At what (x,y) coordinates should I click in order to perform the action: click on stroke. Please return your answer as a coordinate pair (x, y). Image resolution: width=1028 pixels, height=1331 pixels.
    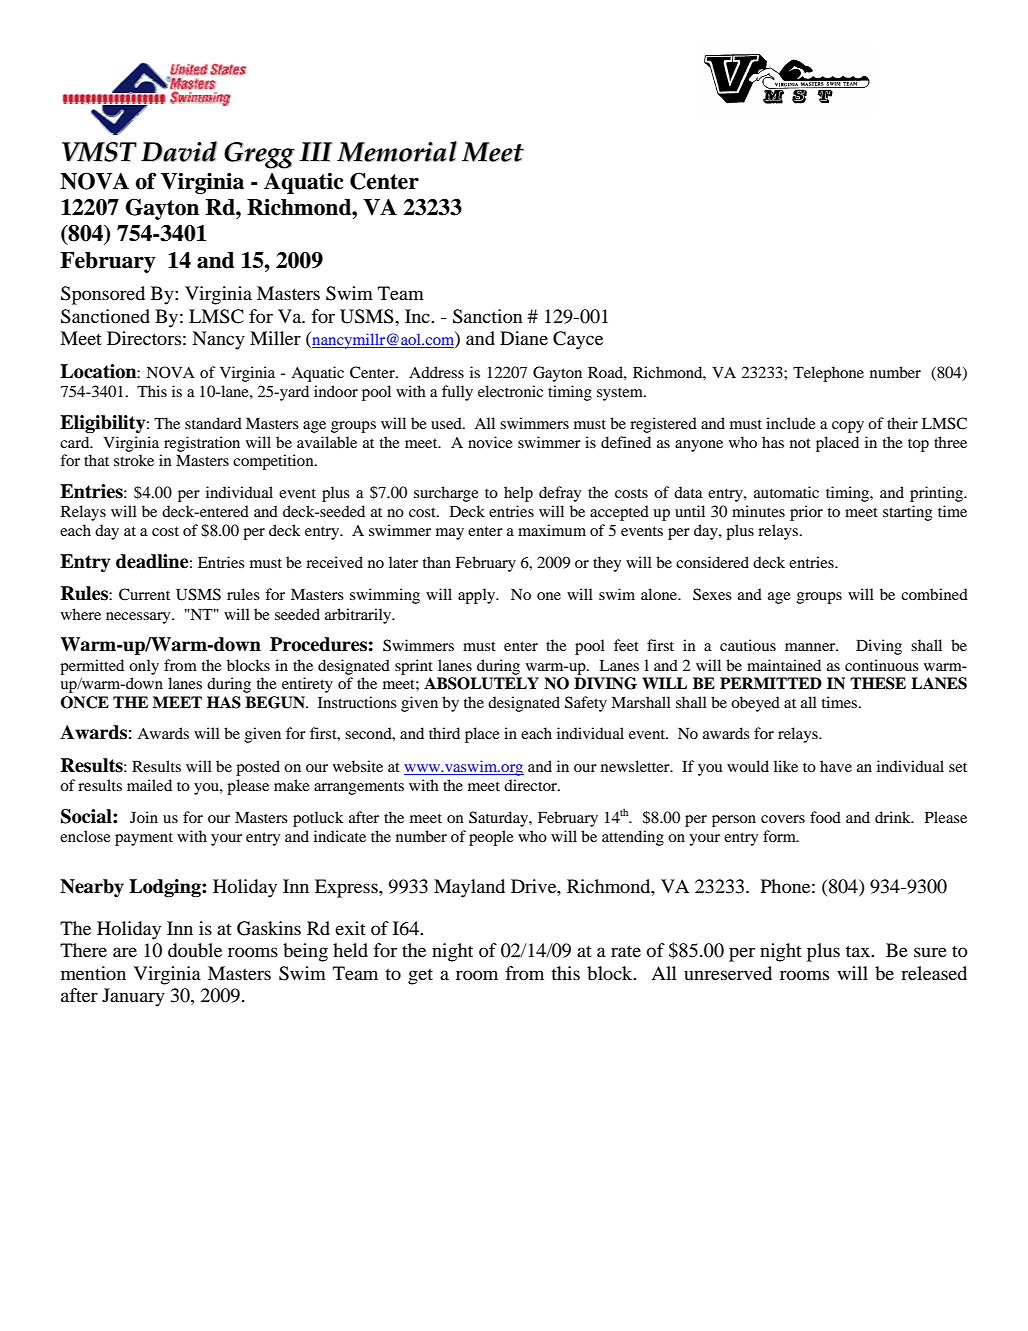
    Looking at the image, I should click on (134, 460).
